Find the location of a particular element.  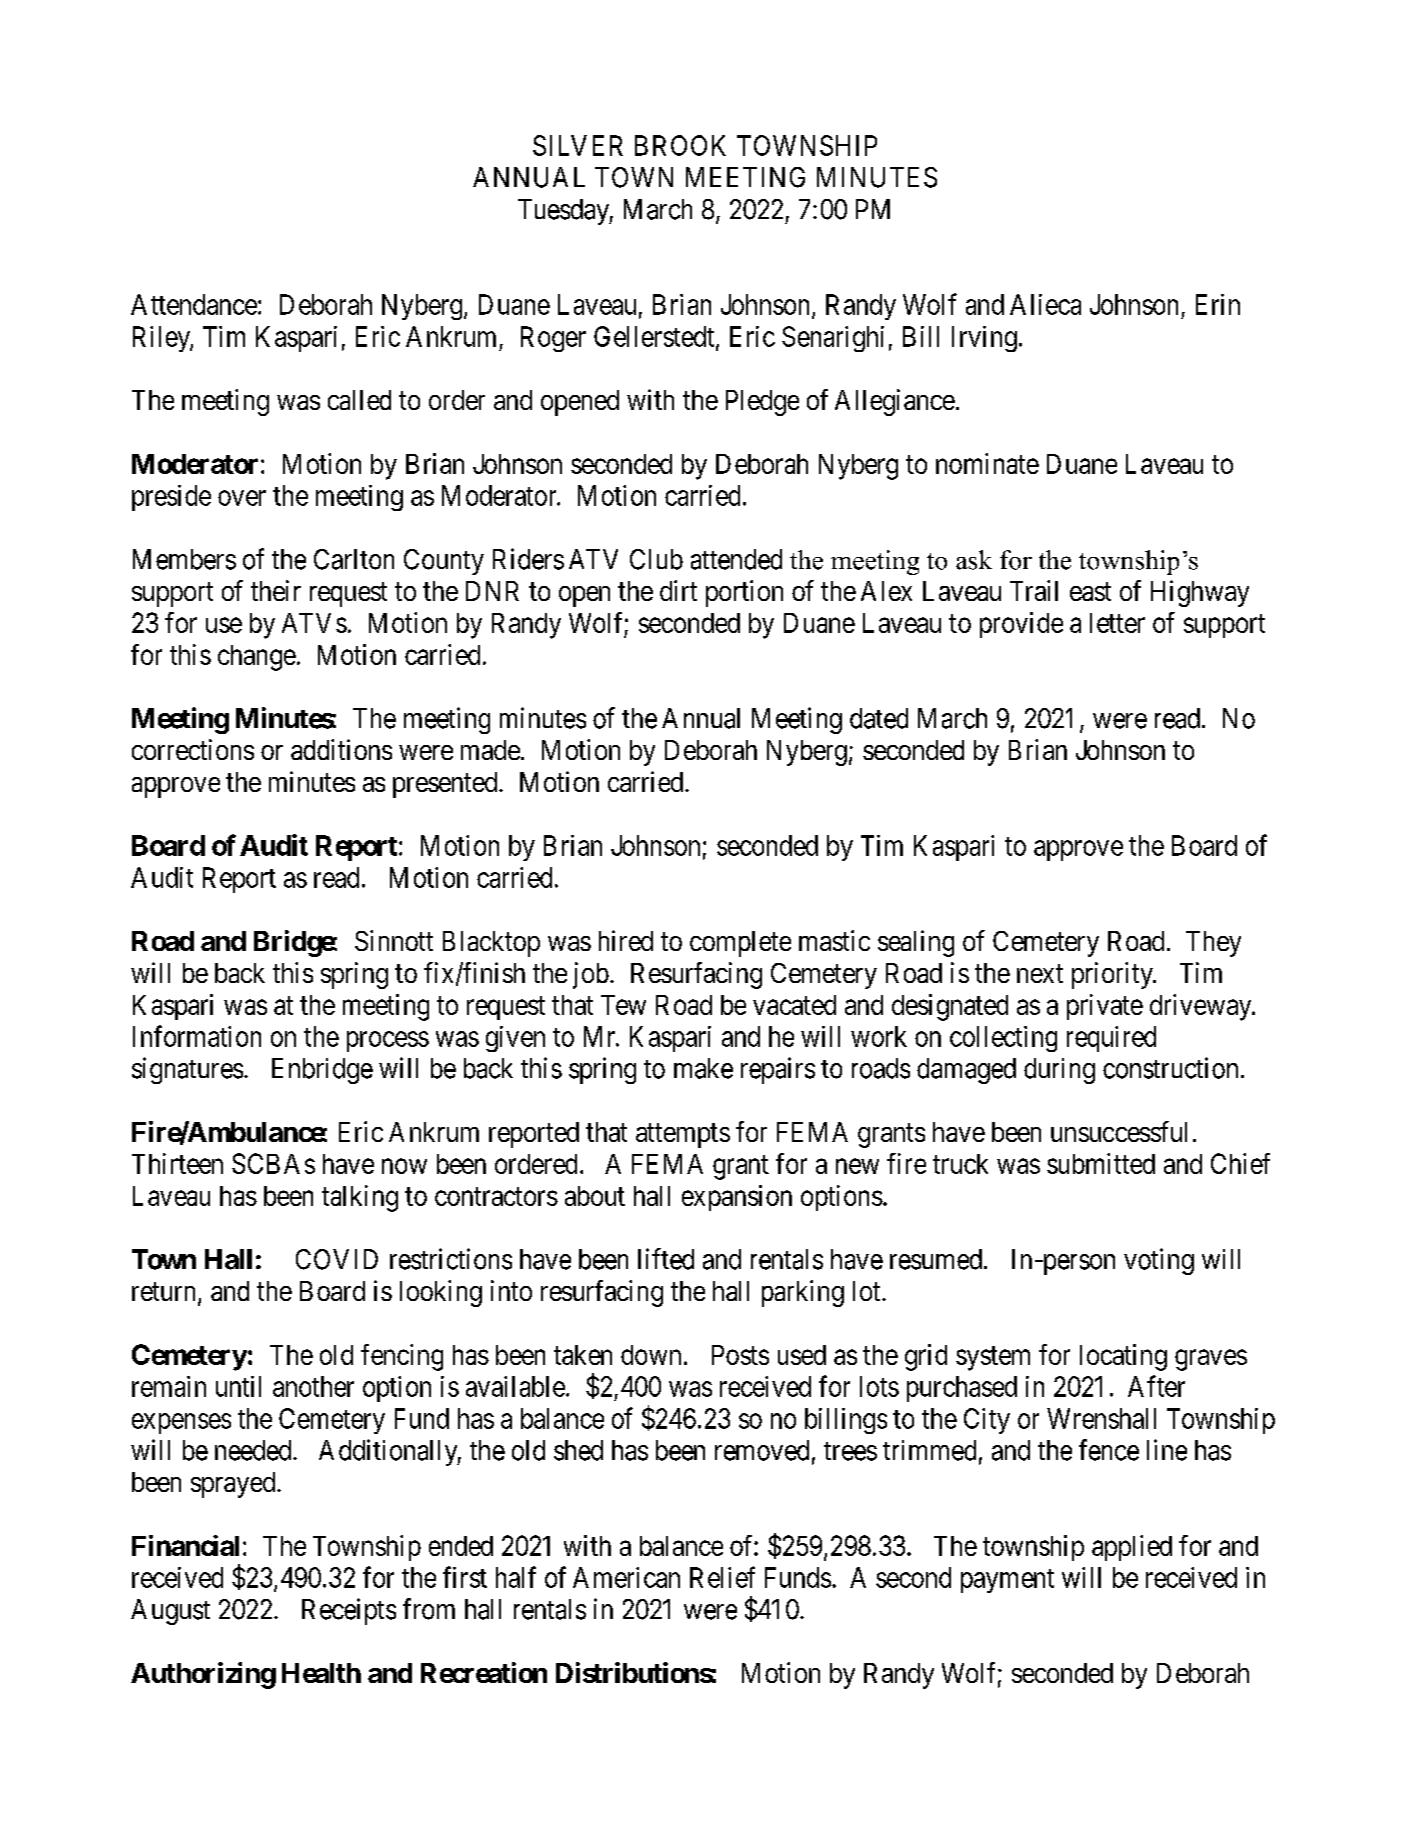

Relief is located at coordinates (722, 1577).
